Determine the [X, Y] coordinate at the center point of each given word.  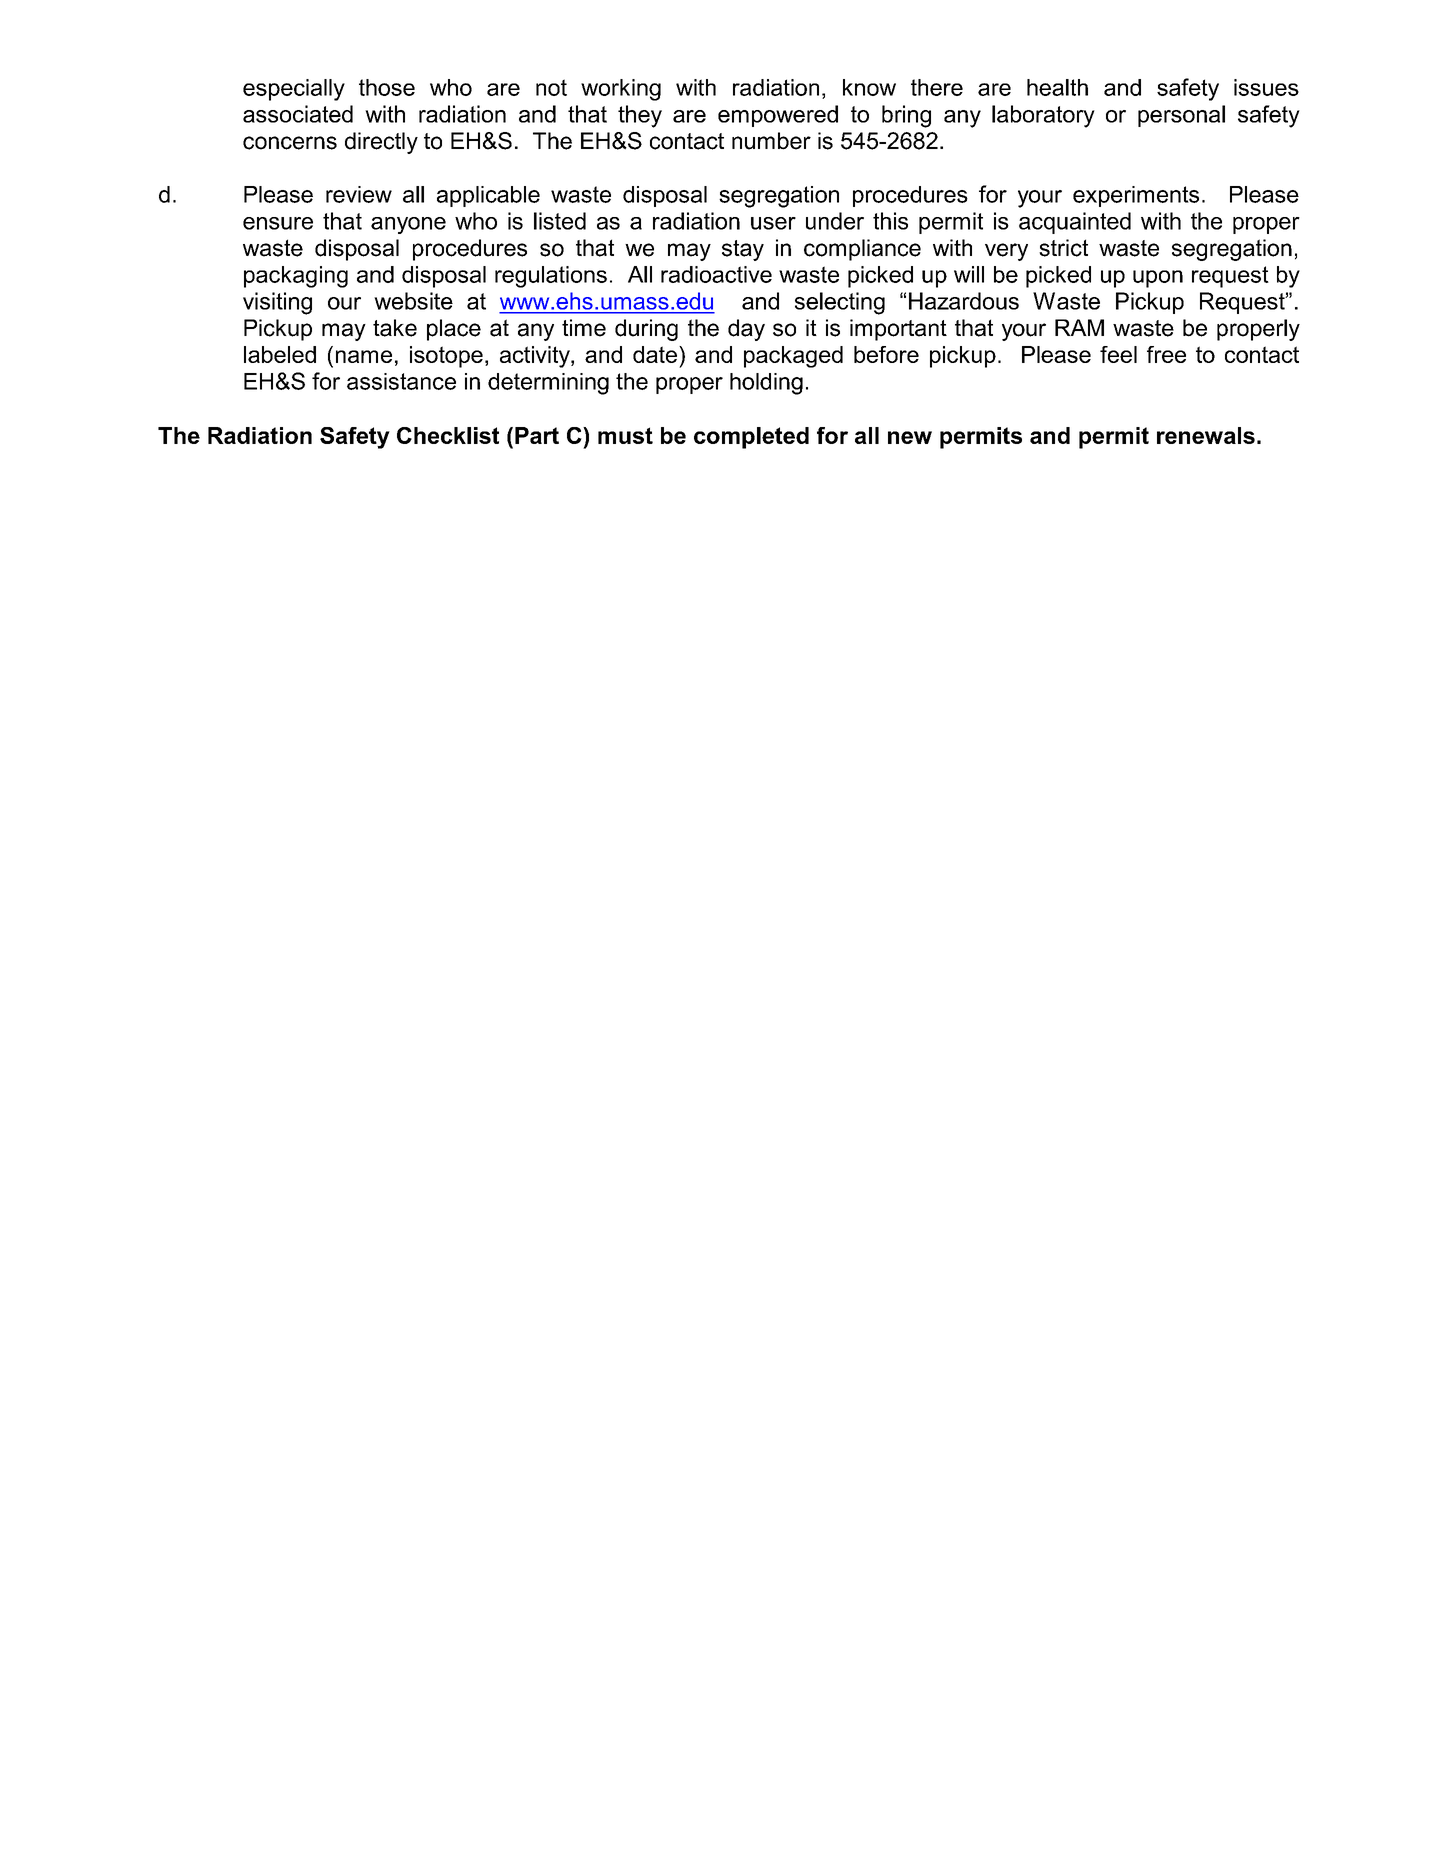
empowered [778, 116]
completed [751, 438]
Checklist [448, 435]
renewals [1206, 435]
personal [1181, 116]
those [387, 87]
